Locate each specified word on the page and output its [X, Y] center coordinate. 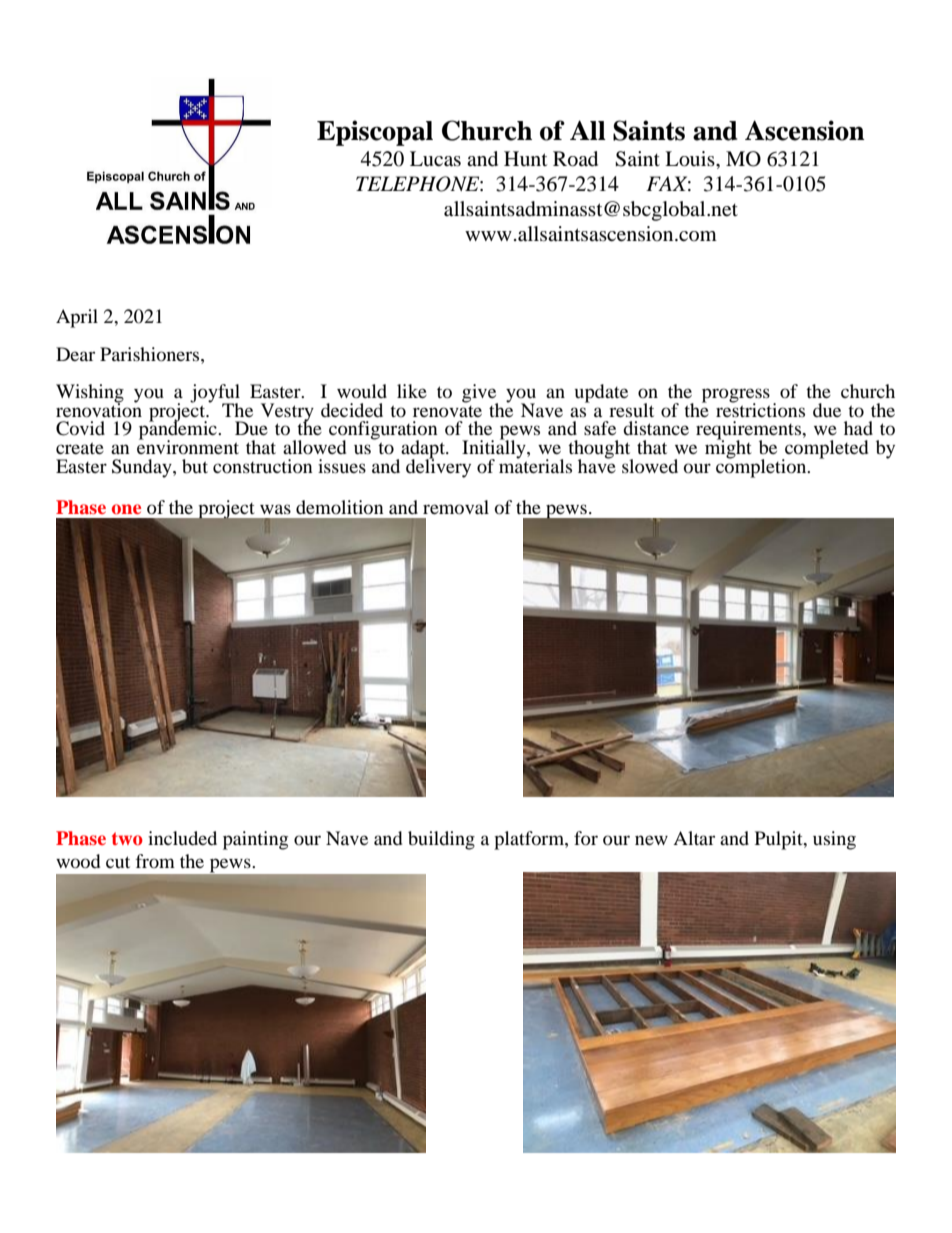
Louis [691, 159]
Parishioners [151, 354]
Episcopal [375, 133]
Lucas [435, 159]
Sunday [143, 468]
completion [762, 467]
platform [530, 840]
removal [456, 507]
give [480, 394]
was [275, 509]
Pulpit [780, 840]
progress [736, 396]
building [441, 840]
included [182, 838]
